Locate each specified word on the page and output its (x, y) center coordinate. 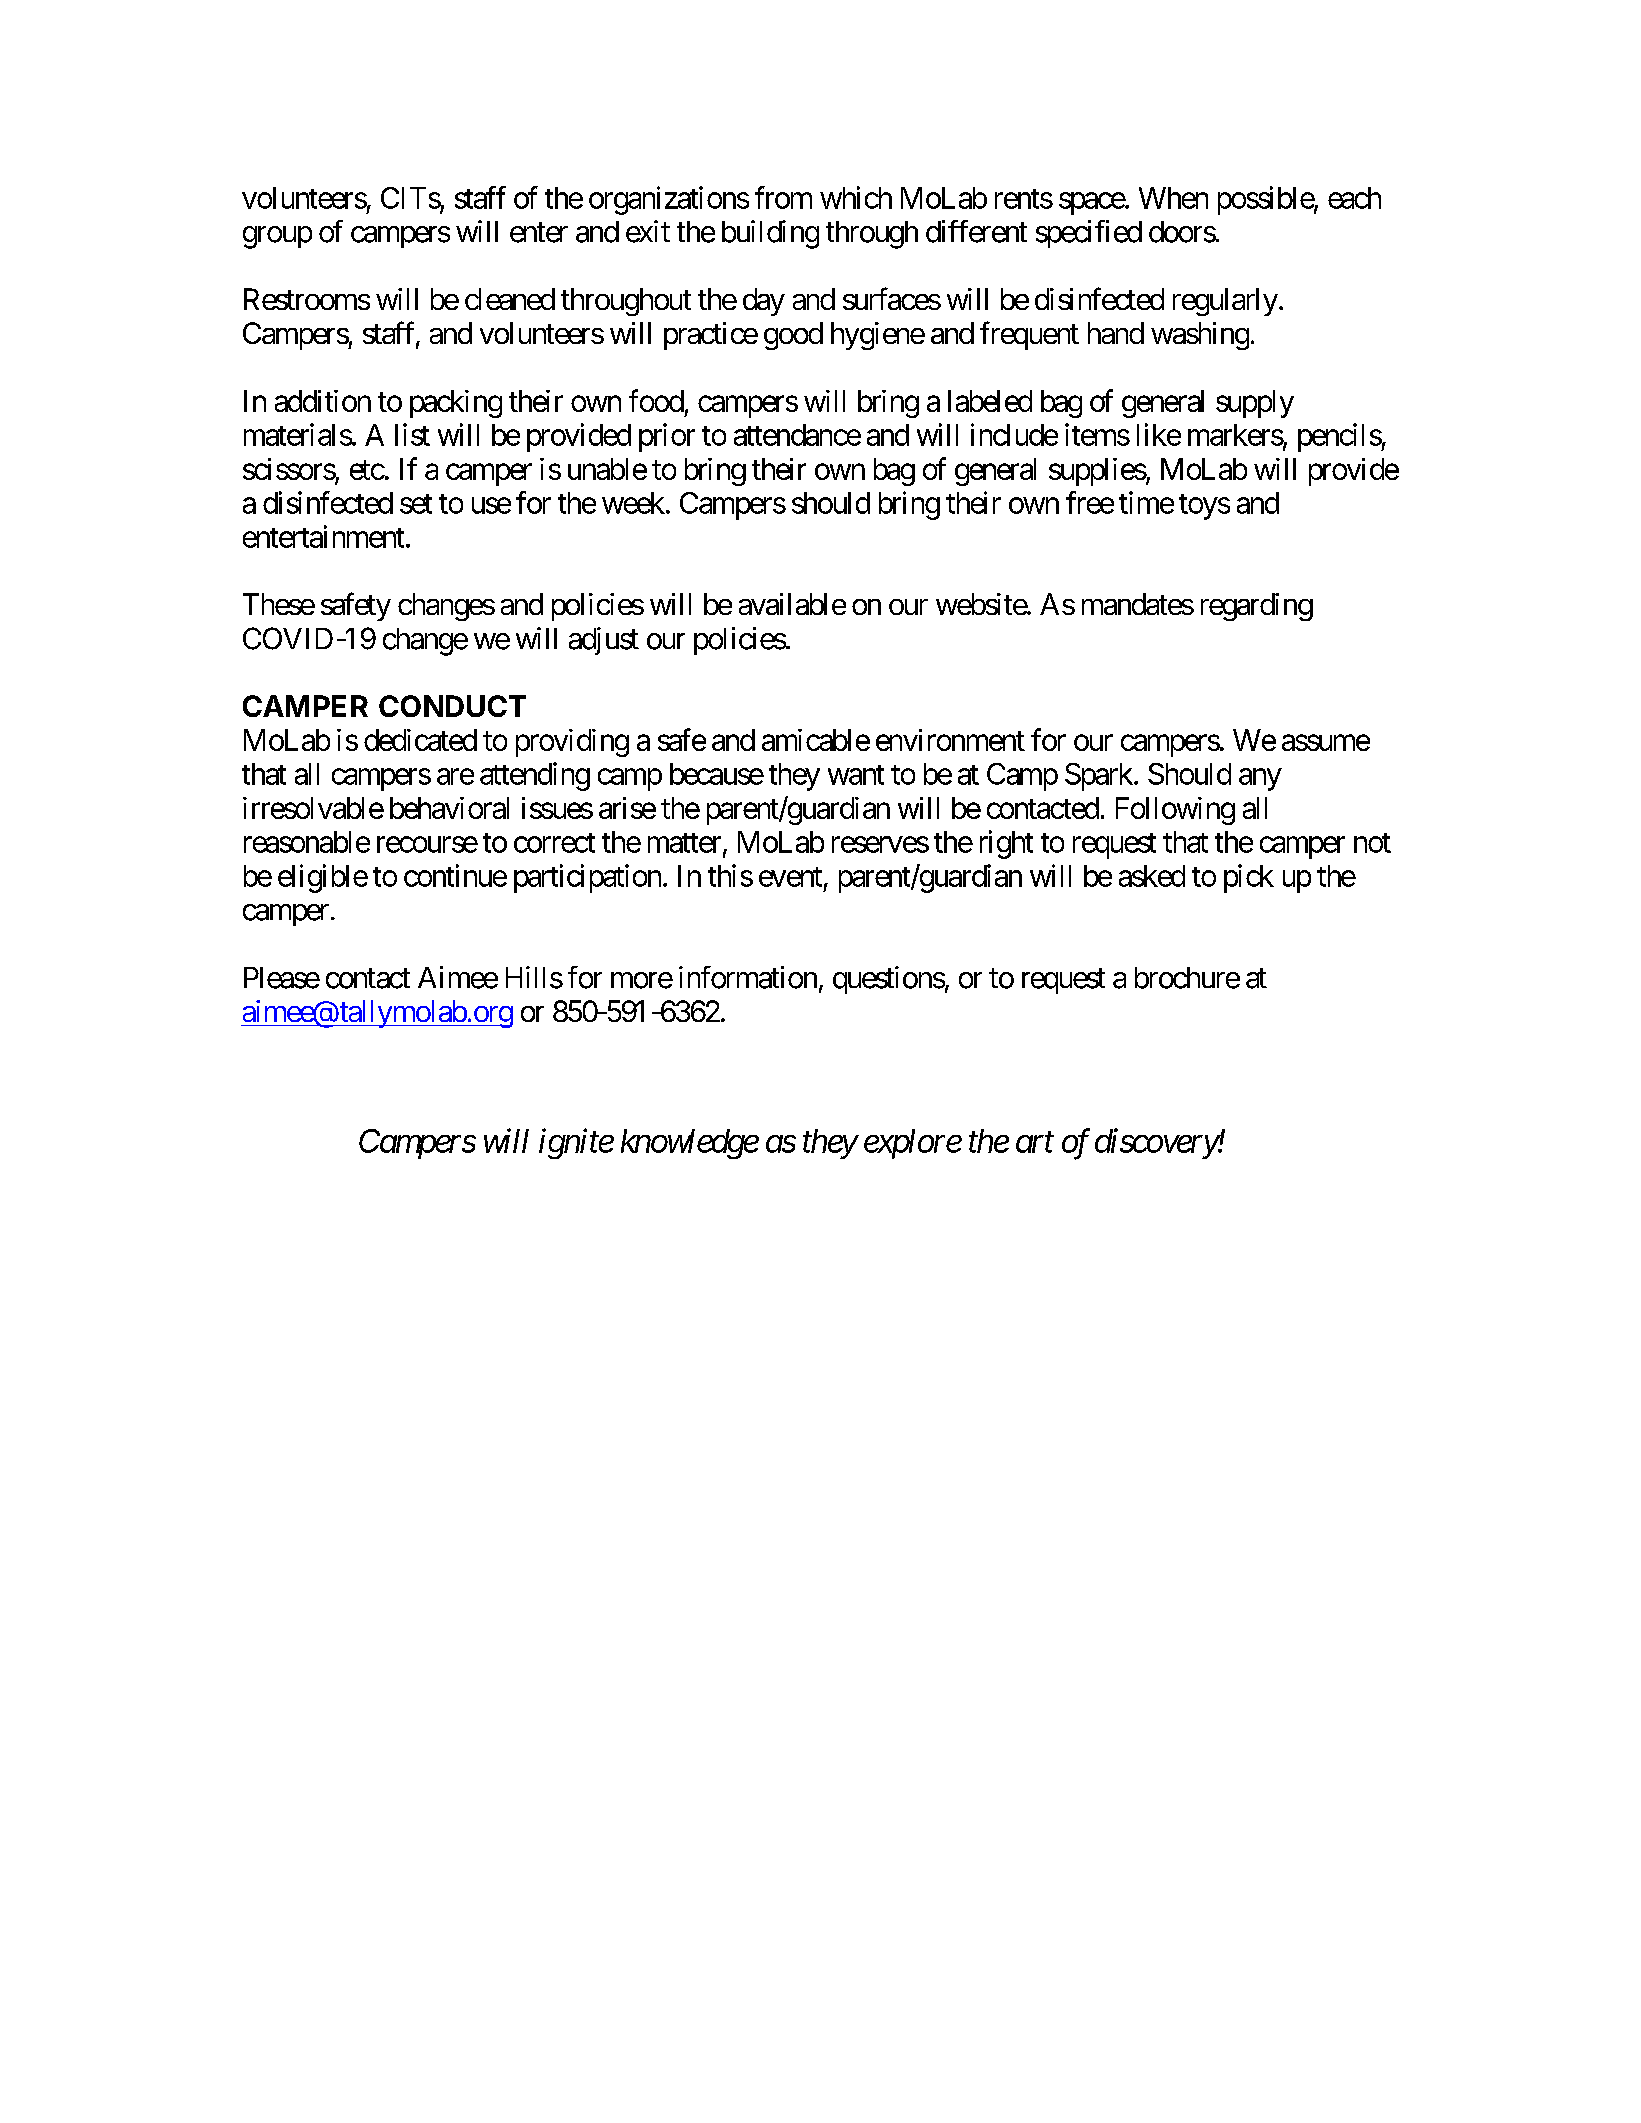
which (856, 197)
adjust (604, 641)
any (1260, 779)
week (633, 503)
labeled (990, 401)
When (1173, 198)
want (856, 775)
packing (456, 404)
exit (648, 231)
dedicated (420, 740)
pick (1249, 878)
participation (587, 878)
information (748, 977)
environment (950, 740)
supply (1255, 404)
